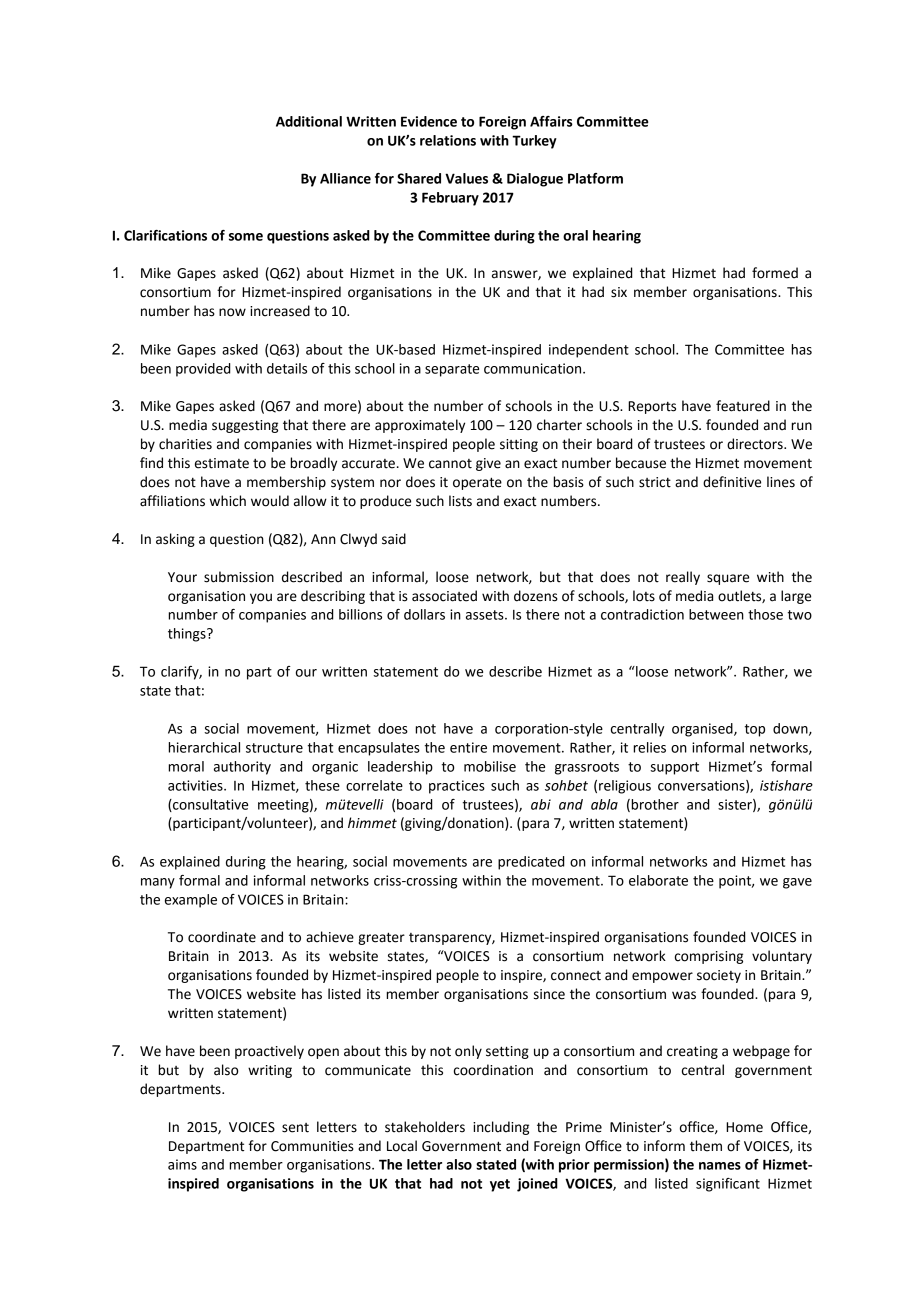  I want to click on Values, so click(466, 178).
